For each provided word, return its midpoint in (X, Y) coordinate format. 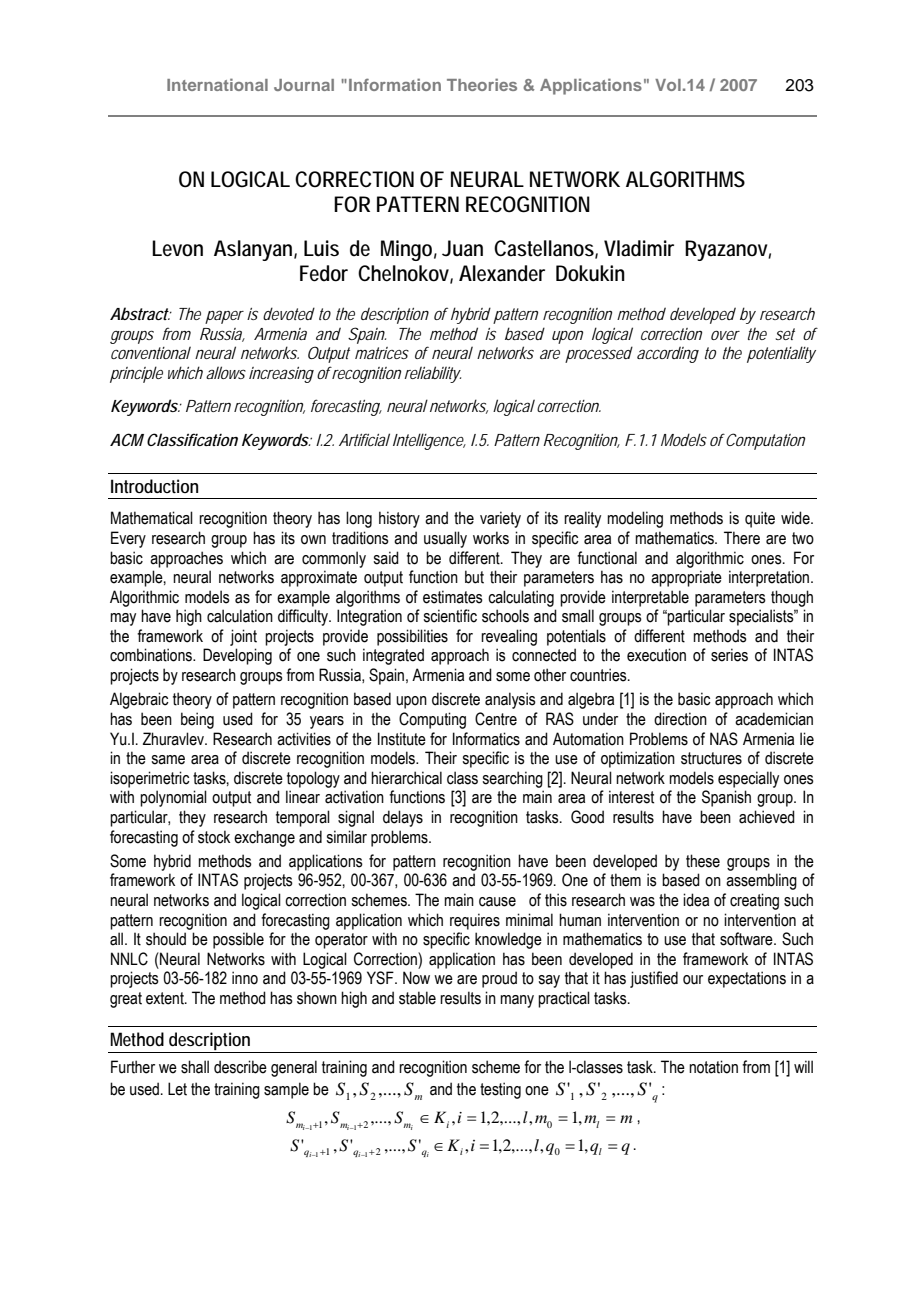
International (217, 84)
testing (500, 1090)
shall (195, 1067)
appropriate (686, 578)
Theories (482, 84)
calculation (240, 616)
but (474, 577)
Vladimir (639, 248)
